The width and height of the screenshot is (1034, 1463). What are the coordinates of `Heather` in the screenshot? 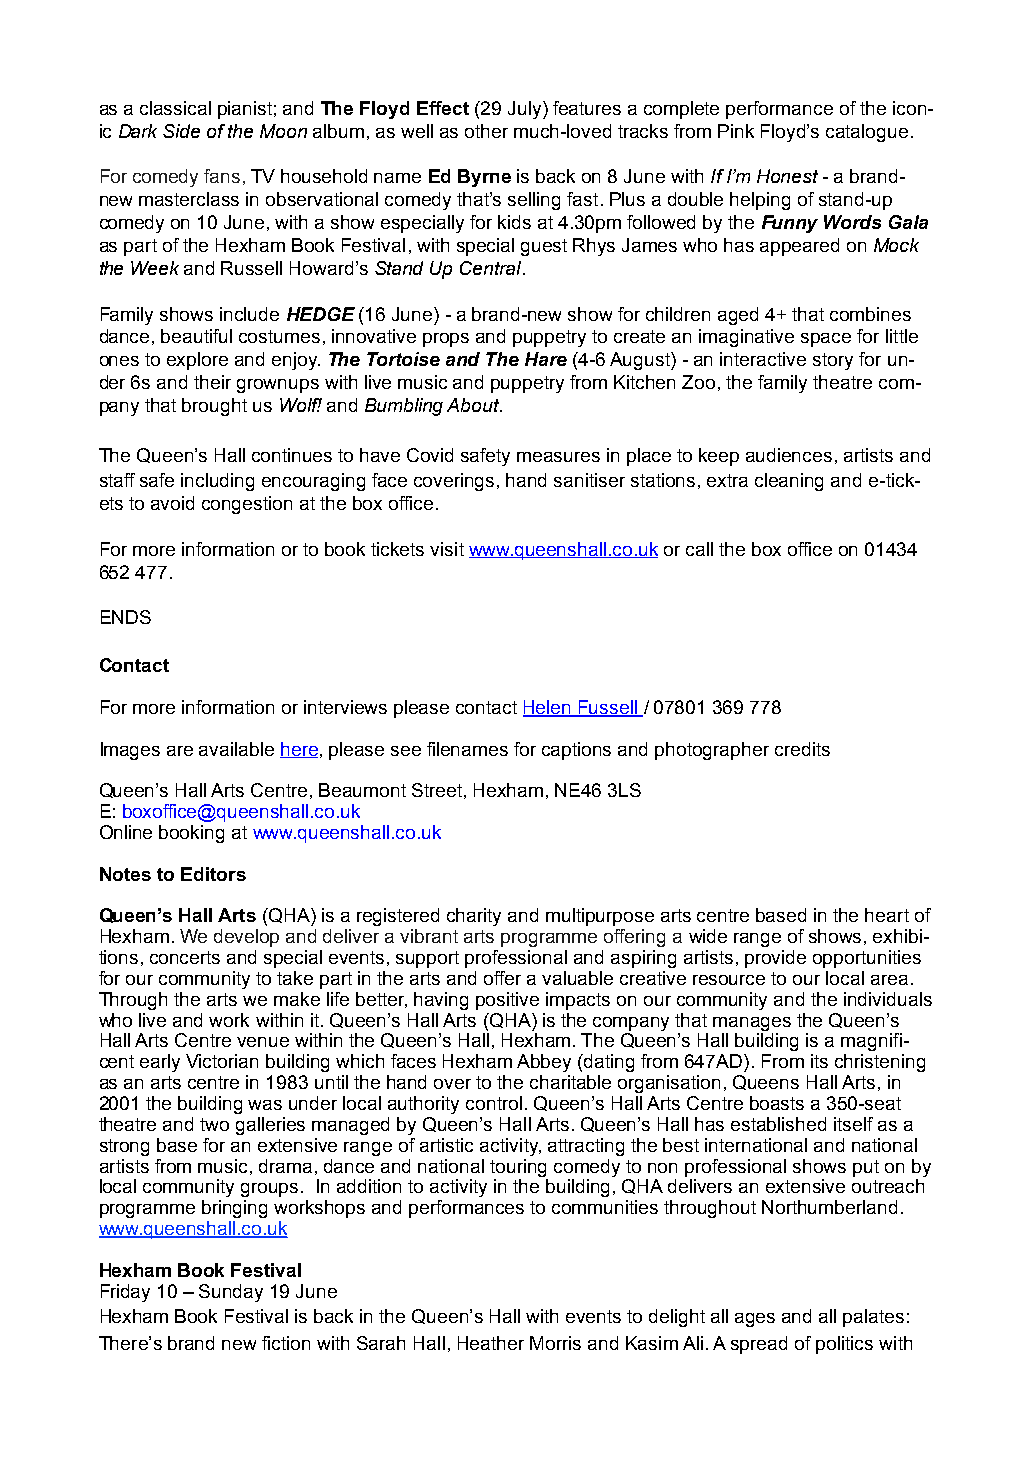 It's located at (491, 1343).
